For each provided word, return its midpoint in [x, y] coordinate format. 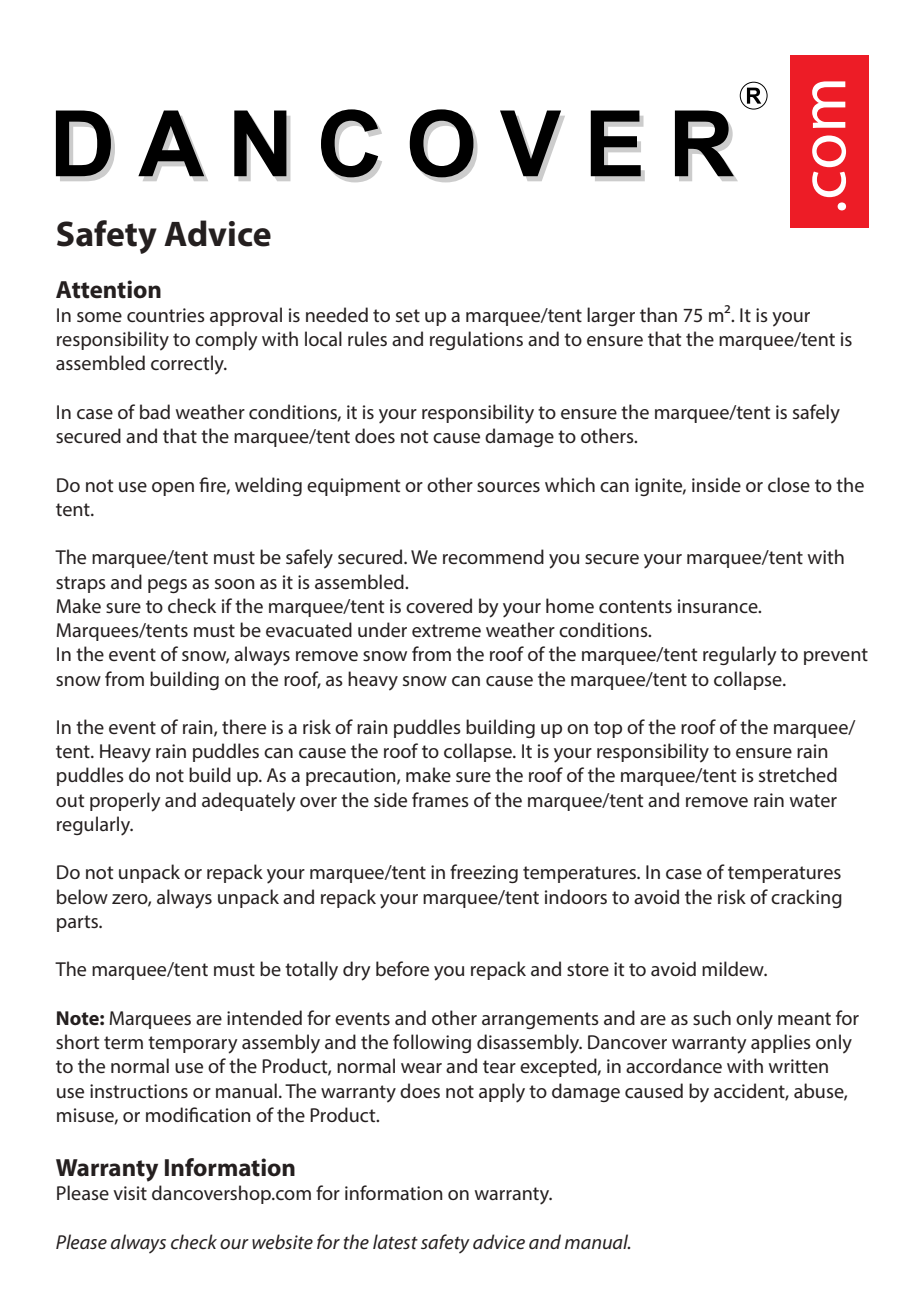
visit [130, 1193]
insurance [719, 606]
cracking [806, 898]
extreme [446, 630]
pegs [167, 586]
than [658, 314]
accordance [674, 1065]
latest [395, 1241]
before [402, 968]
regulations [476, 340]
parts [79, 923]
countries [166, 315]
